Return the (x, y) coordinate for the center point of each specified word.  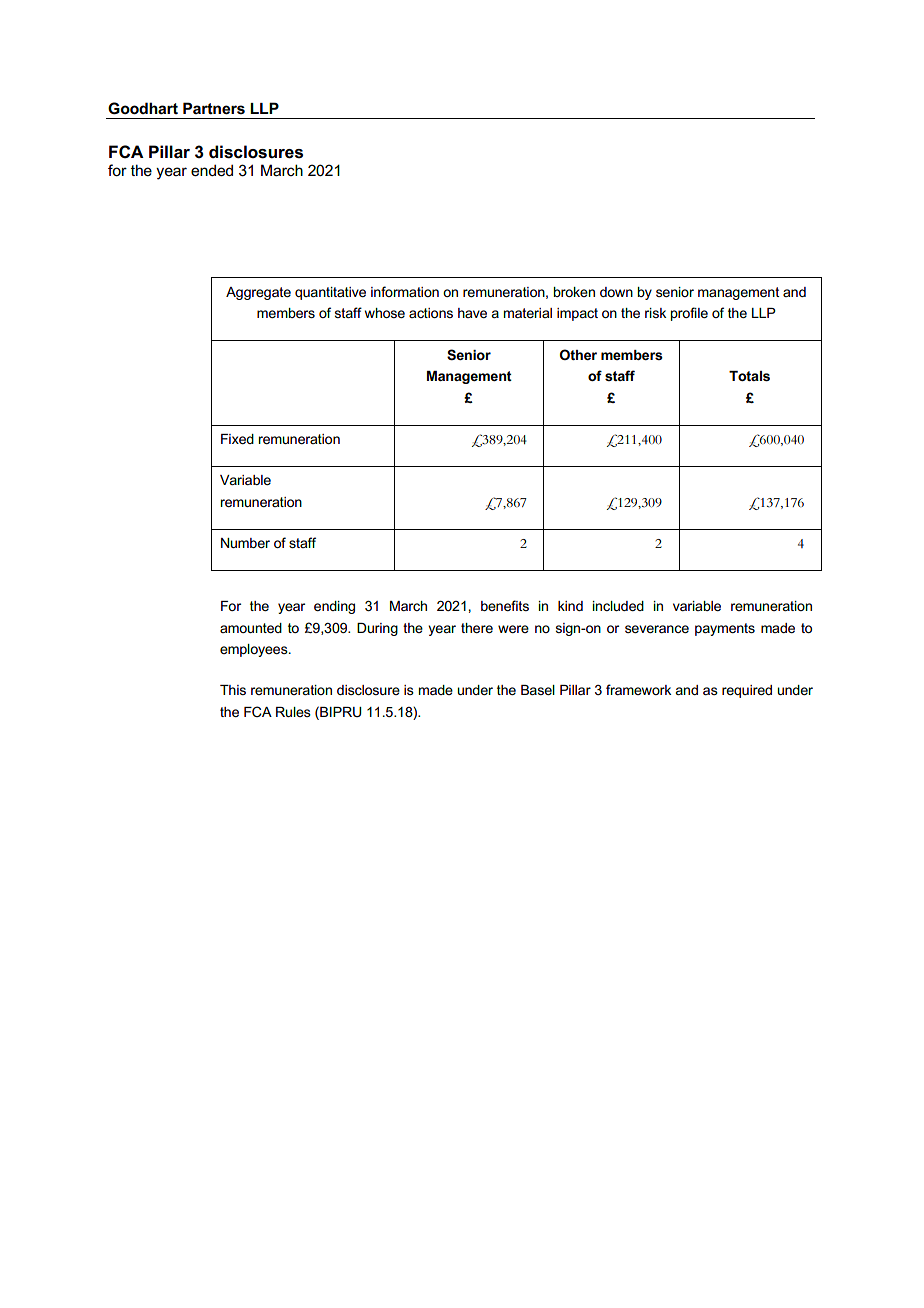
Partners (214, 108)
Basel (538, 690)
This (233, 690)
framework (638, 689)
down (616, 292)
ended (212, 170)
